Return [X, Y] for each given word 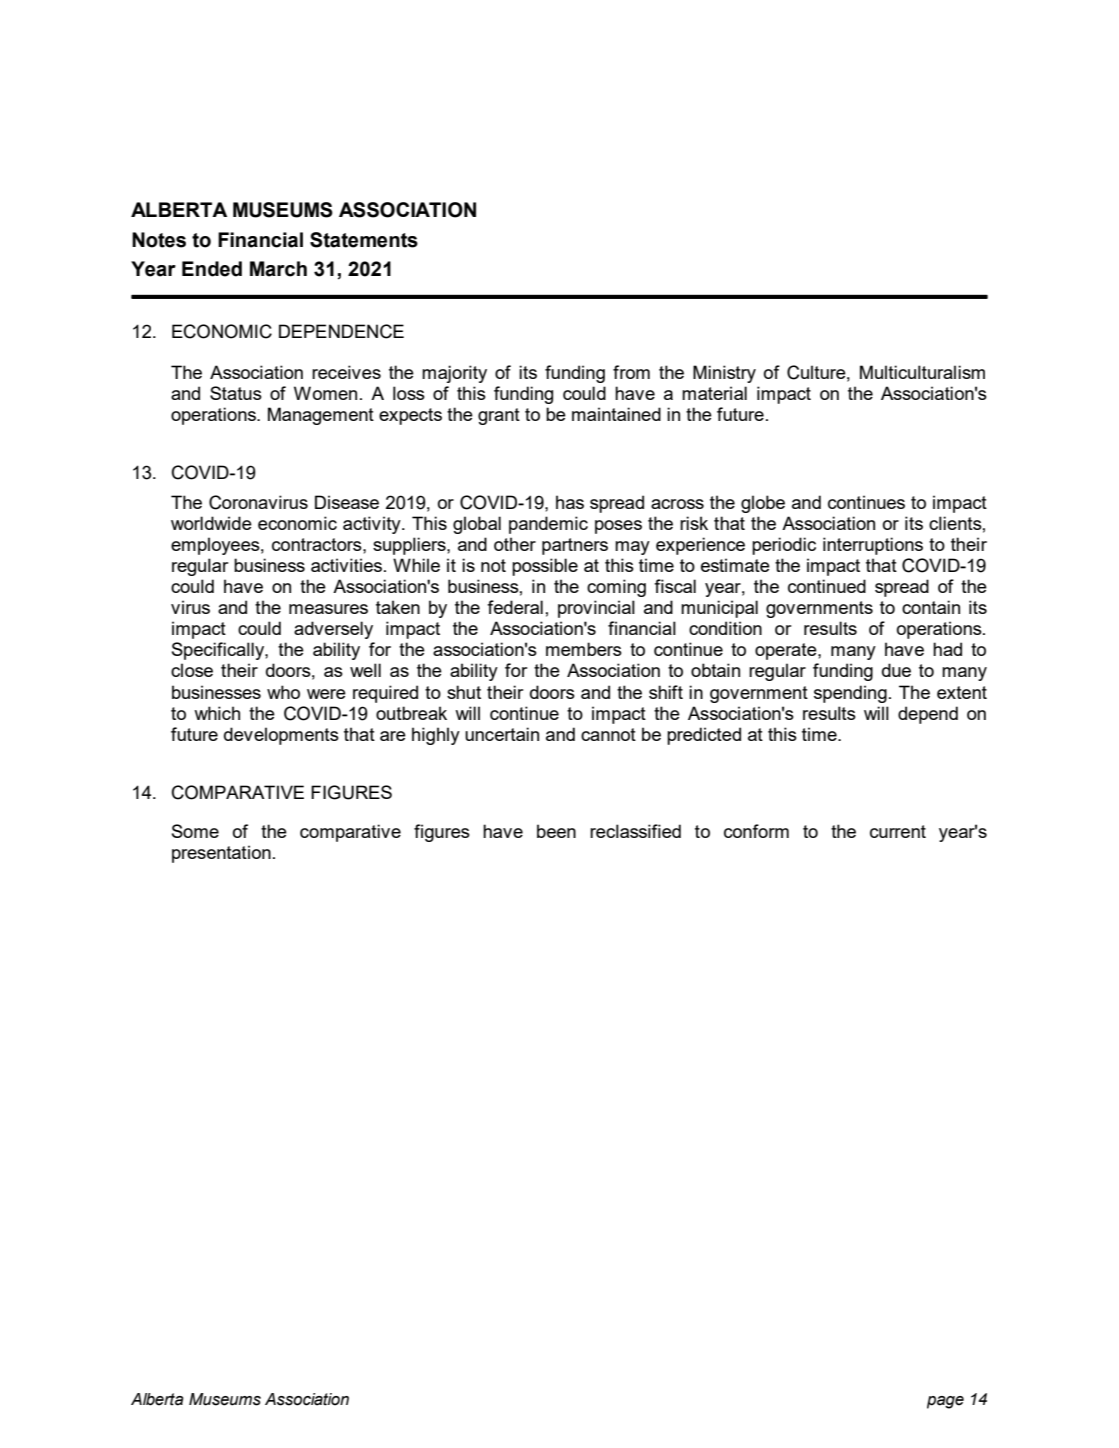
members [584, 649]
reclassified [635, 831]
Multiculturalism [922, 372]
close [192, 670]
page [945, 1402]
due [896, 670]
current [898, 831]
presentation [221, 854]
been [556, 831]
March [278, 269]
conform [756, 831]
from [631, 372]
